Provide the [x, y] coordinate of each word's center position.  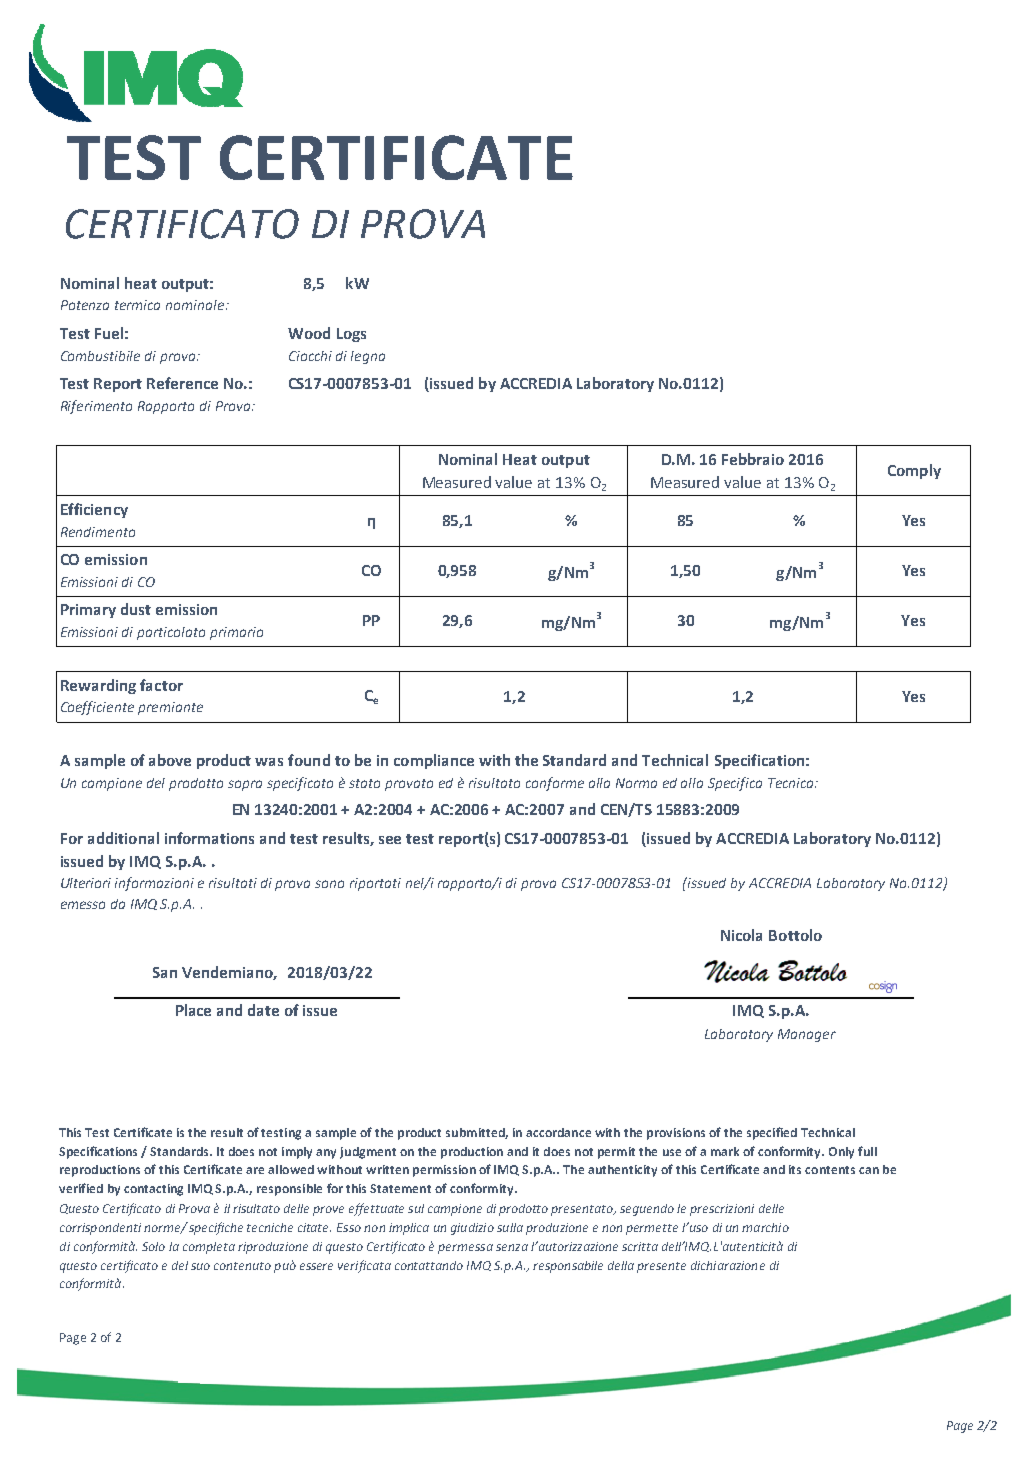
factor [161, 685]
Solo [153, 1246]
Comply [914, 471]
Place [193, 1010]
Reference [182, 383]
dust [136, 609]
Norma [636, 783]
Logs [351, 335]
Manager [807, 1035]
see [390, 840]
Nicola [741, 935]
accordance [558, 1132]
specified [772, 1133]
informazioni [154, 884]
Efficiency [94, 510]
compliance [434, 761]
